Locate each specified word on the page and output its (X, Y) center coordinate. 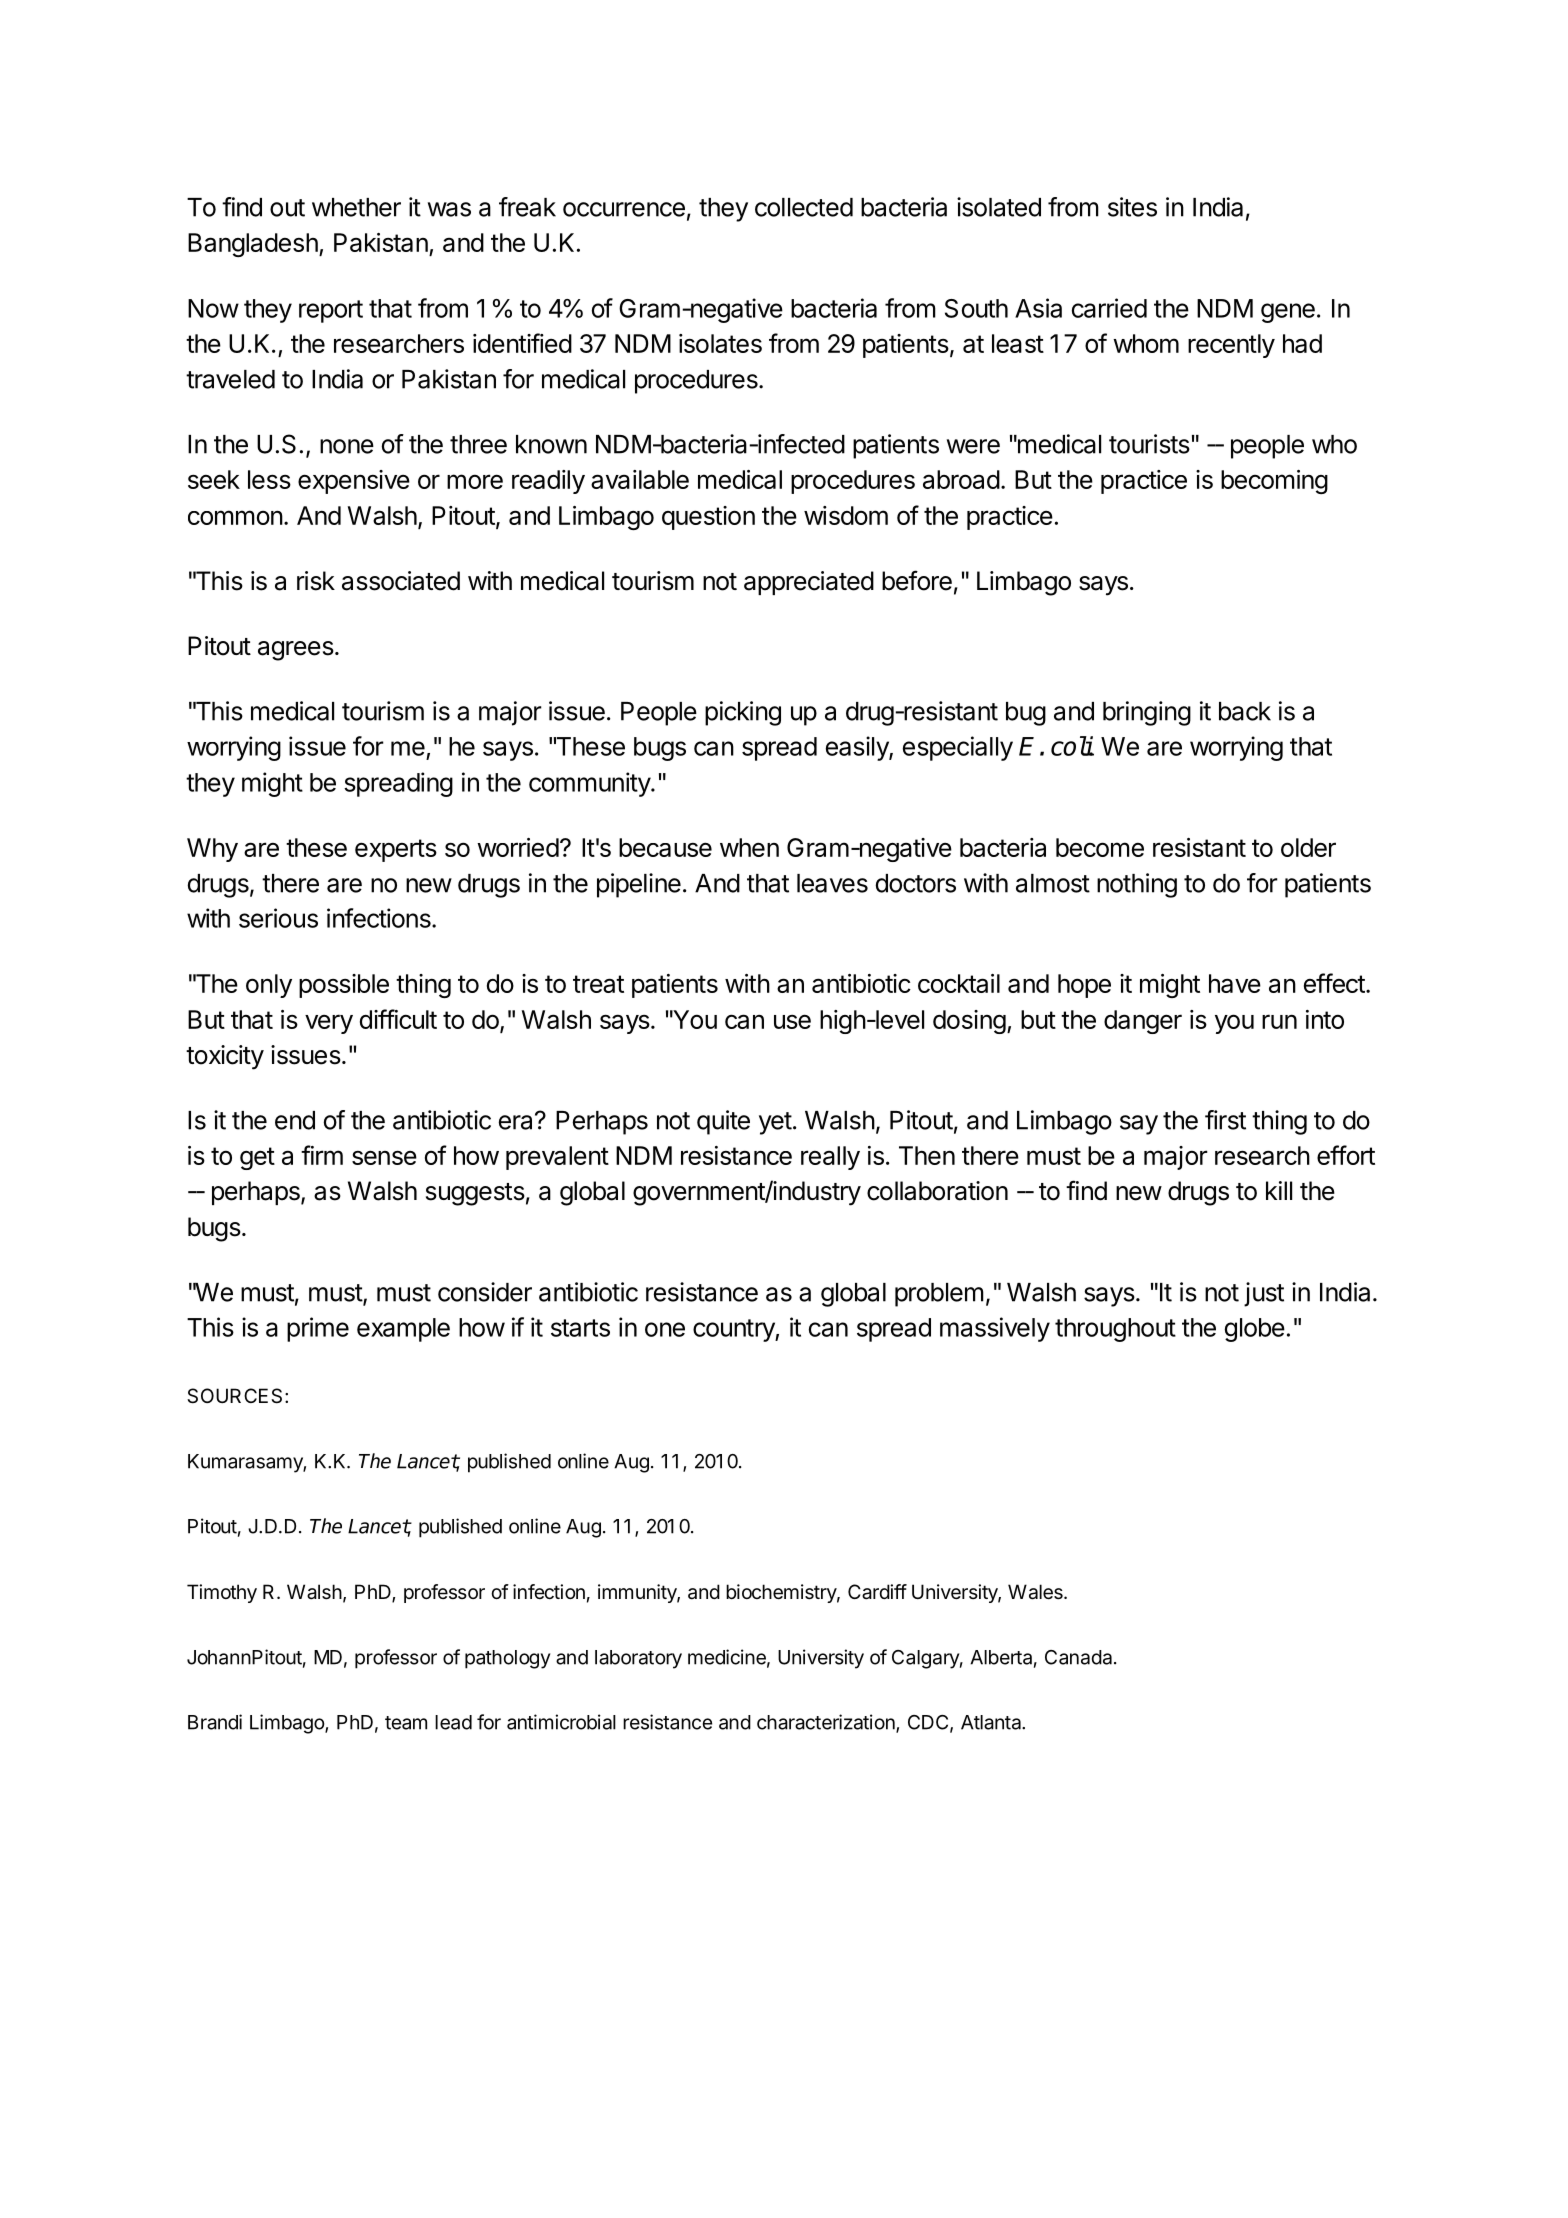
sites (1132, 207)
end (295, 1120)
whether (356, 207)
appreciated (809, 583)
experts (396, 850)
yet (775, 1123)
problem (939, 1295)
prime (318, 1329)
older (1308, 847)
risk (316, 581)
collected (804, 207)
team (406, 1723)
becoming (1274, 482)
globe (1255, 1330)
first (1225, 1120)
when (749, 847)
